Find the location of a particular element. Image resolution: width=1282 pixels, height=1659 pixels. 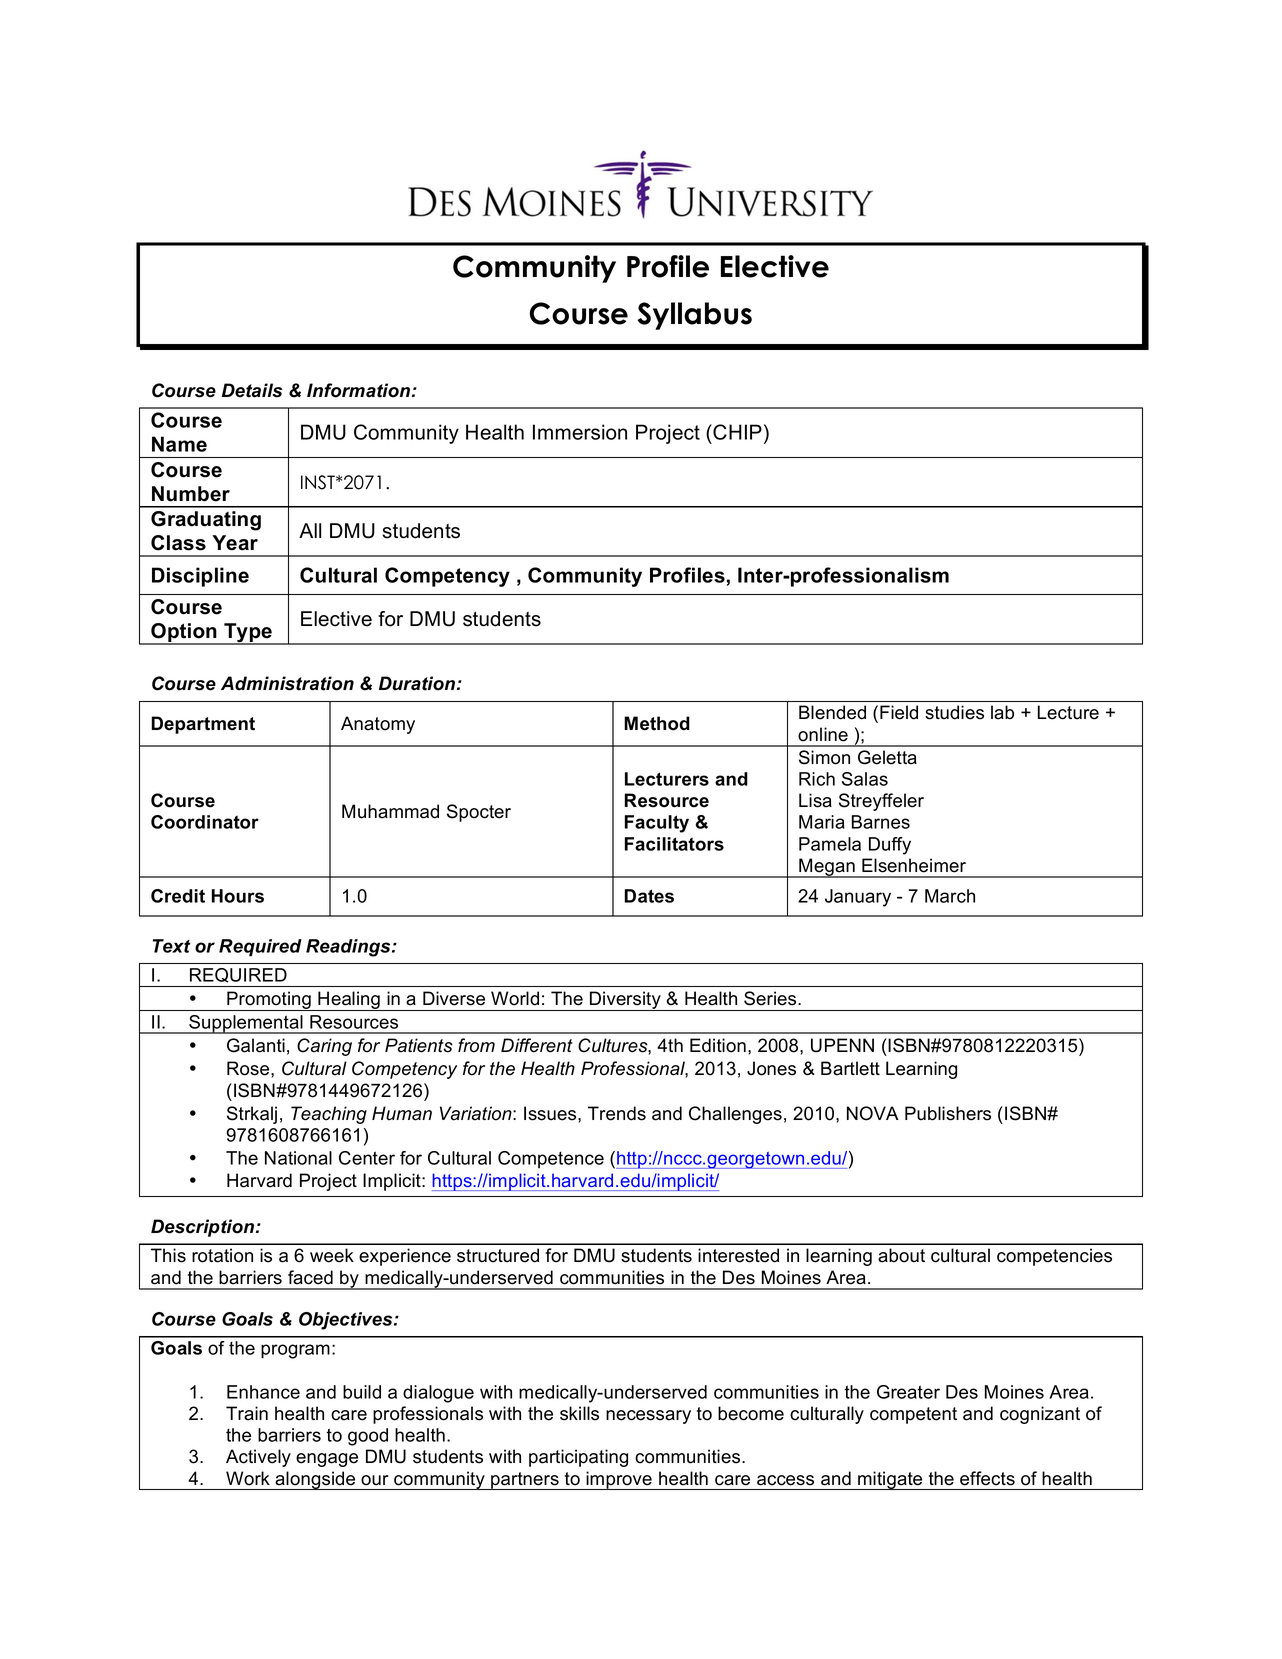

Method is located at coordinates (657, 723).
